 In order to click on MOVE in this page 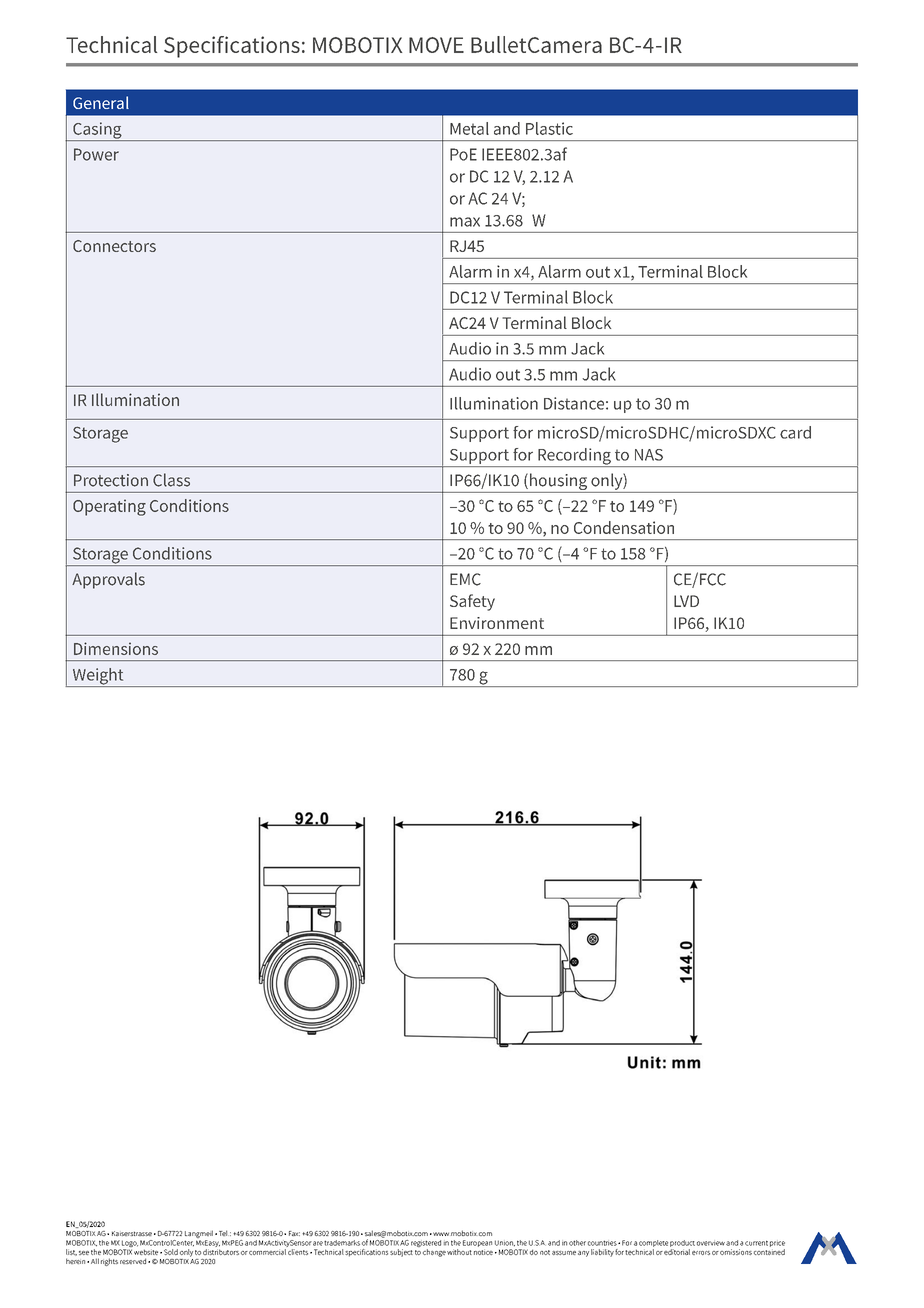, I will do `click(436, 45)`.
